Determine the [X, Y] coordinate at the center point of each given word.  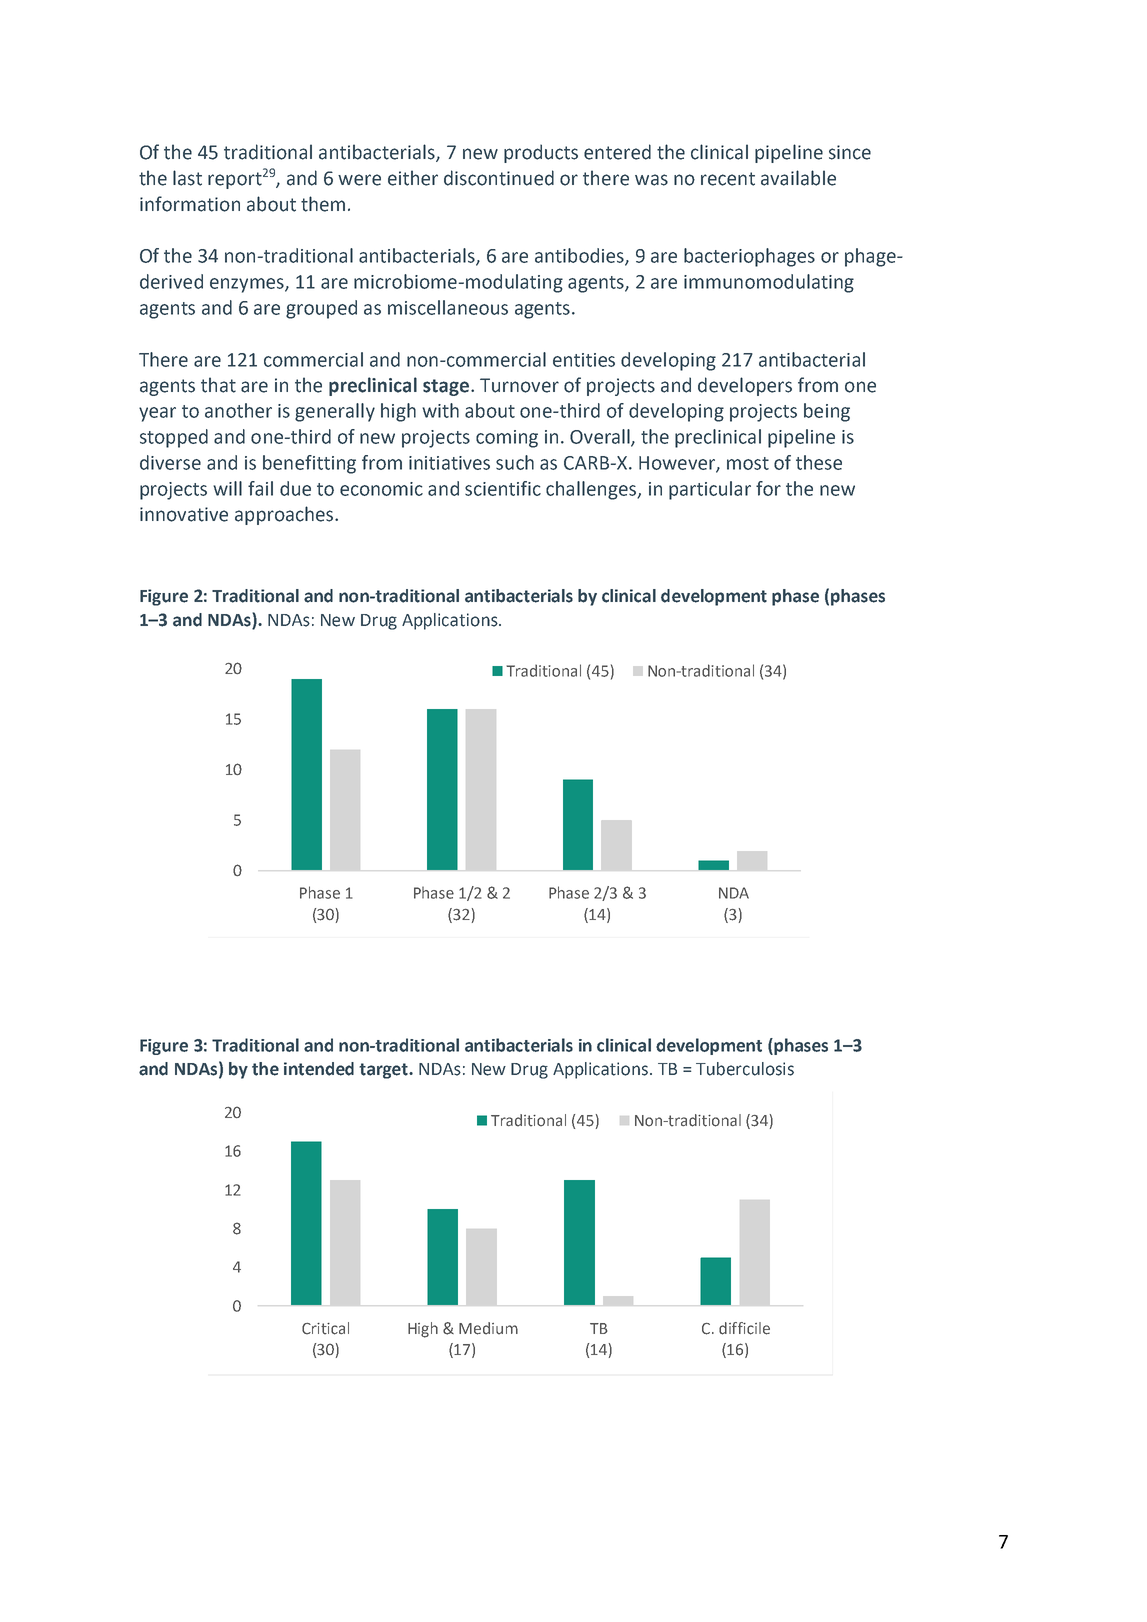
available [798, 178]
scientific [503, 488]
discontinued [499, 178]
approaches [284, 515]
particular [710, 490]
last [187, 178]
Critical [325, 1328]
